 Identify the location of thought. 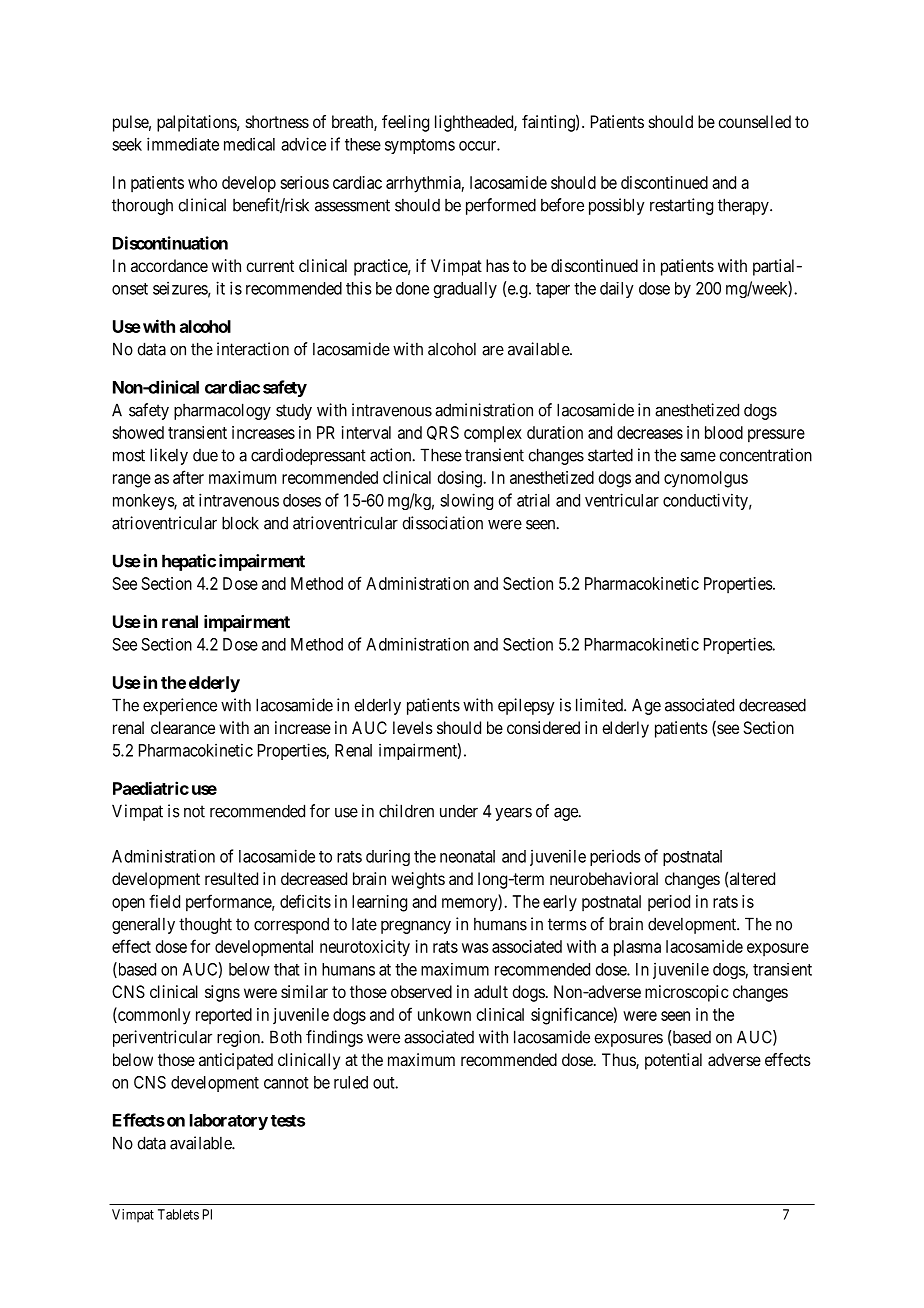
(205, 925).
